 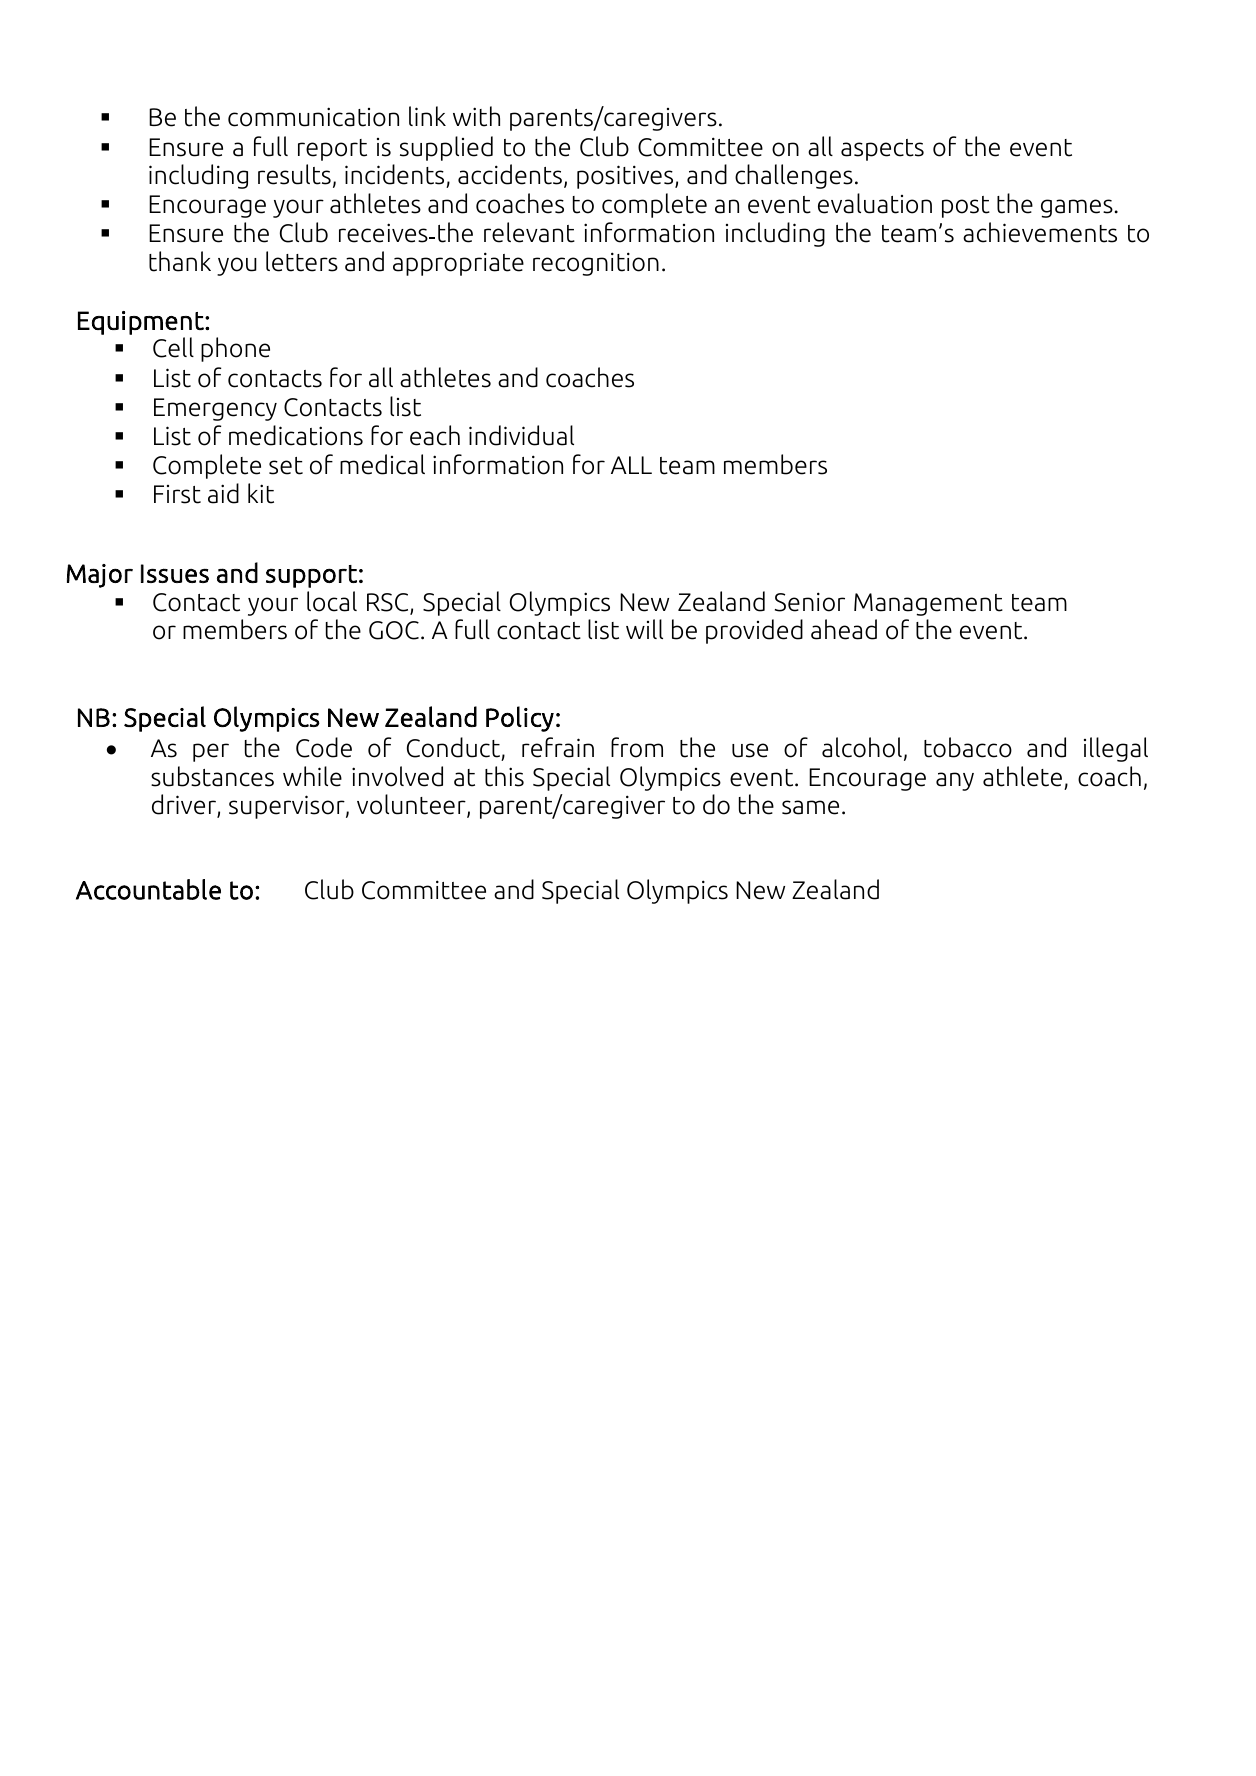 What do you see at coordinates (215, 409) in the image?
I see `Emergency` at bounding box center [215, 409].
